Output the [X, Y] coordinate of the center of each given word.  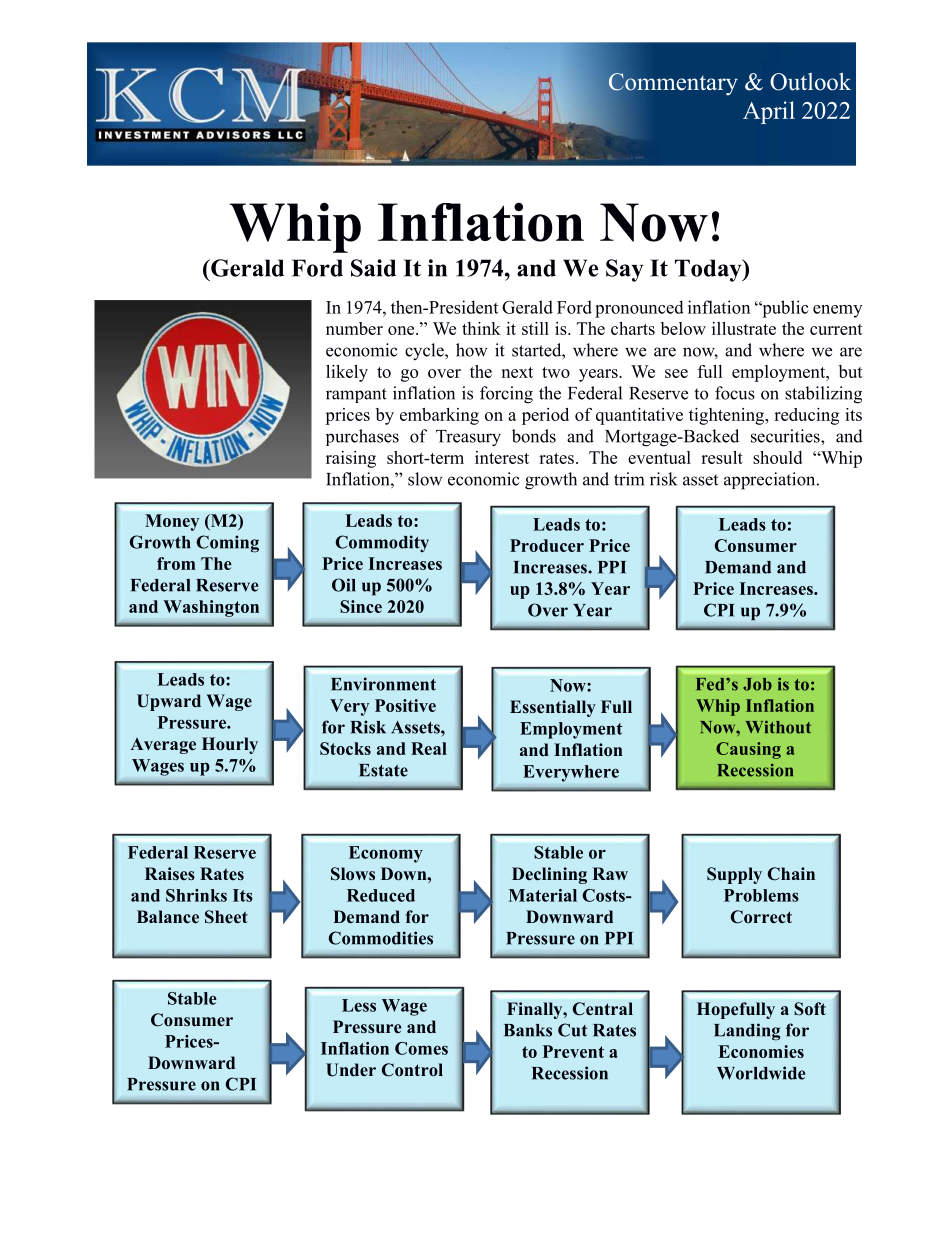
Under [351, 1070]
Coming [227, 544]
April [769, 112]
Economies [761, 1051]
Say [624, 270]
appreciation [771, 481]
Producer [547, 545]
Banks [528, 1030]
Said [373, 268]
